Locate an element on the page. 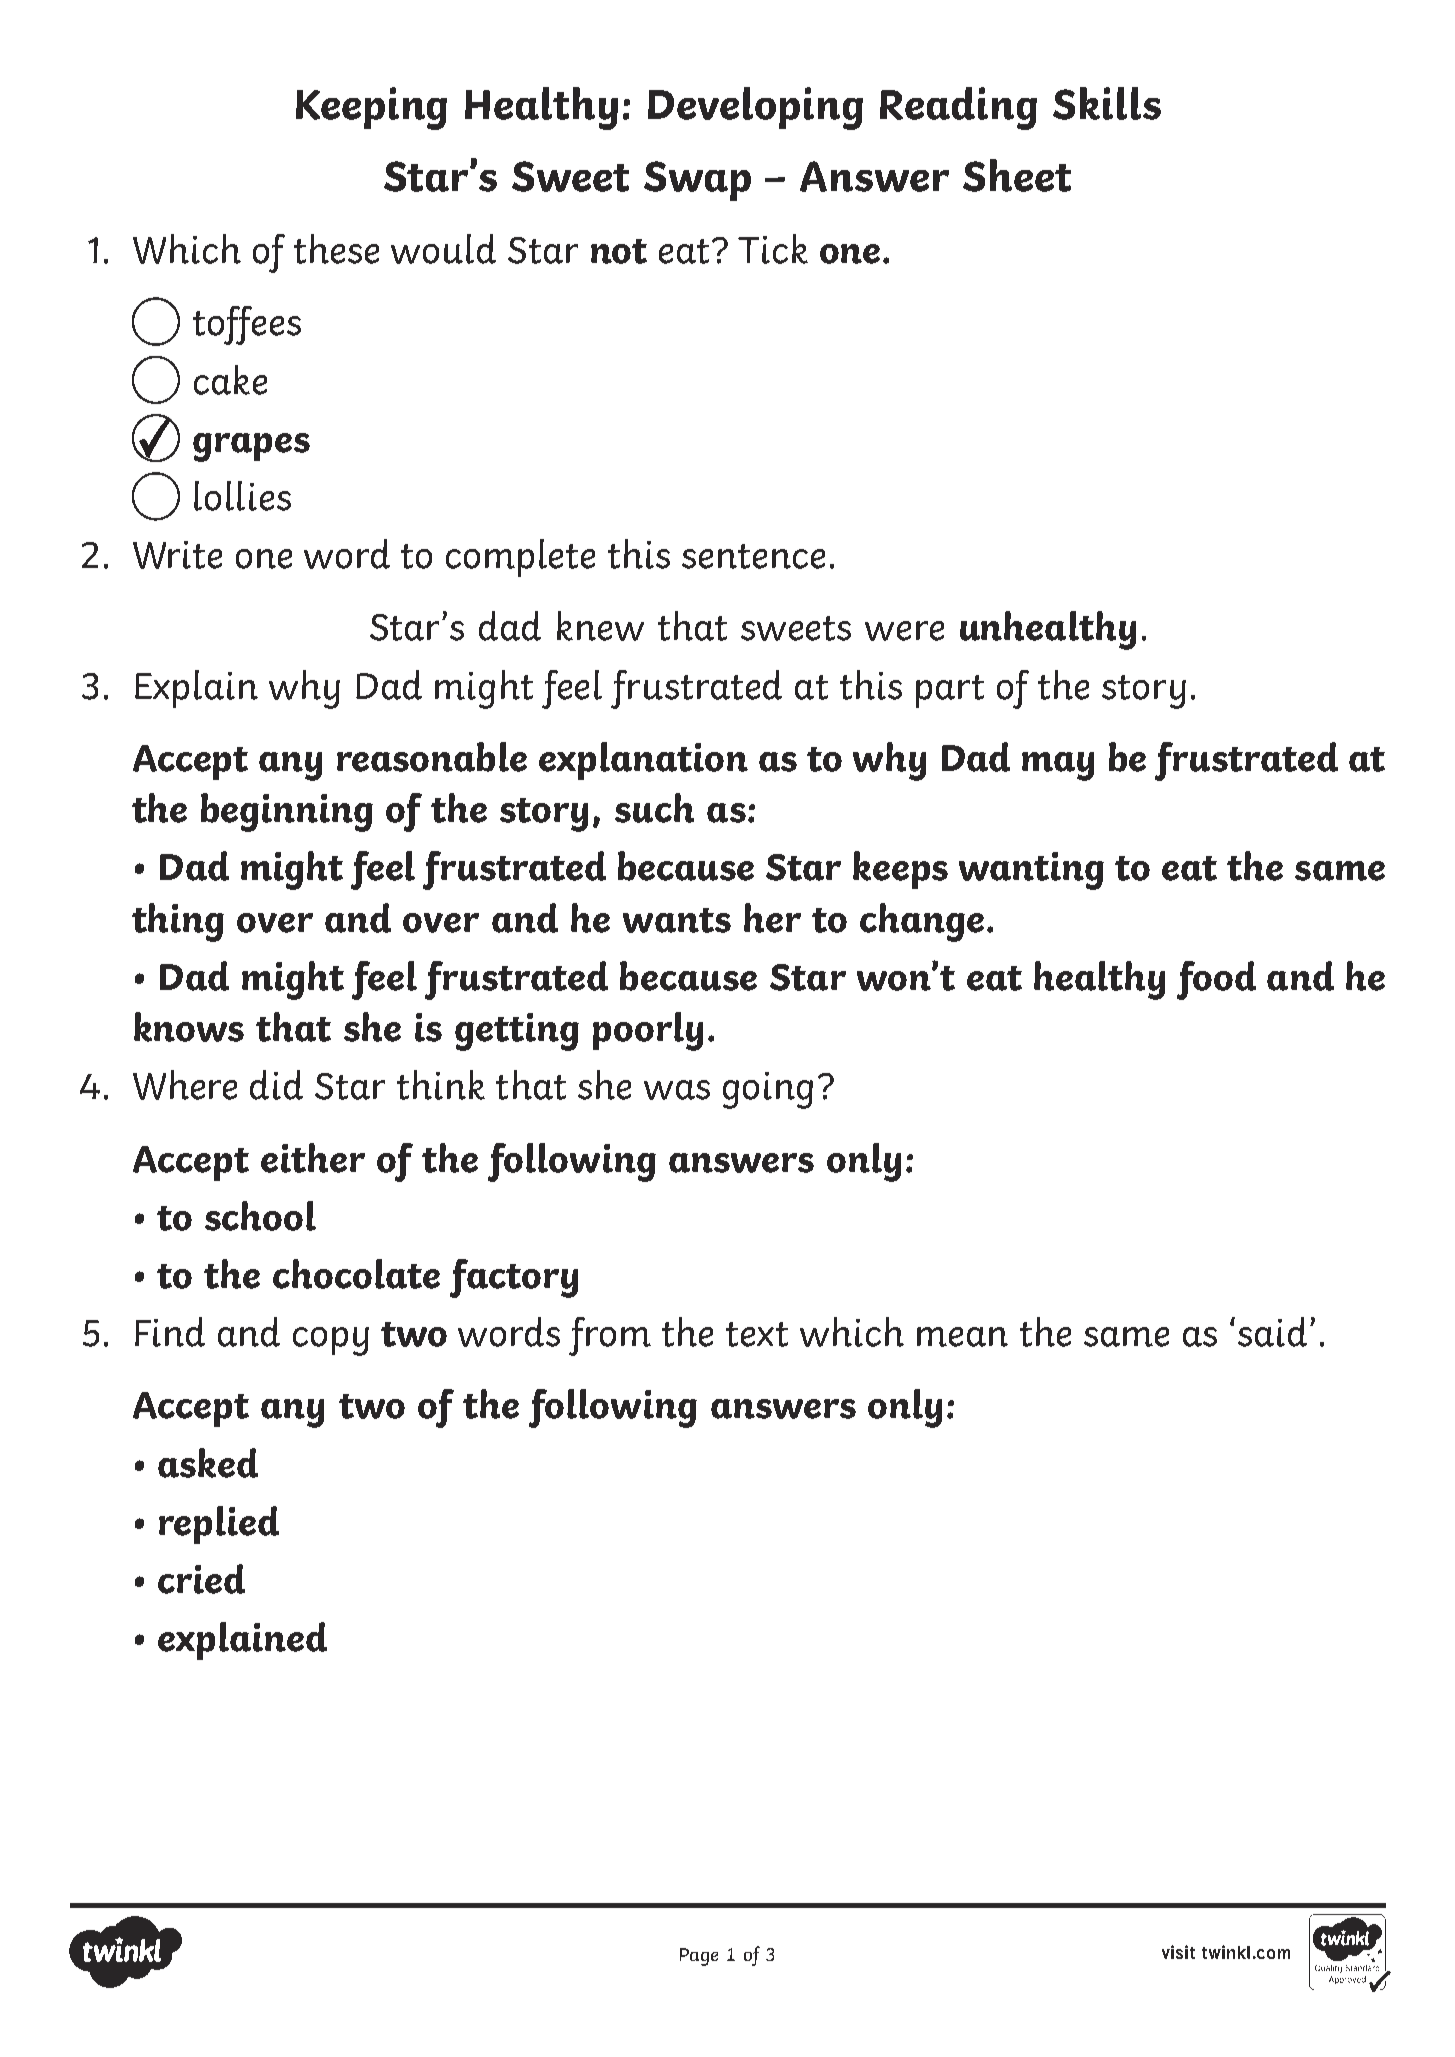 This image has height=2057, width=1455. poorly is located at coordinates (648, 1031).
